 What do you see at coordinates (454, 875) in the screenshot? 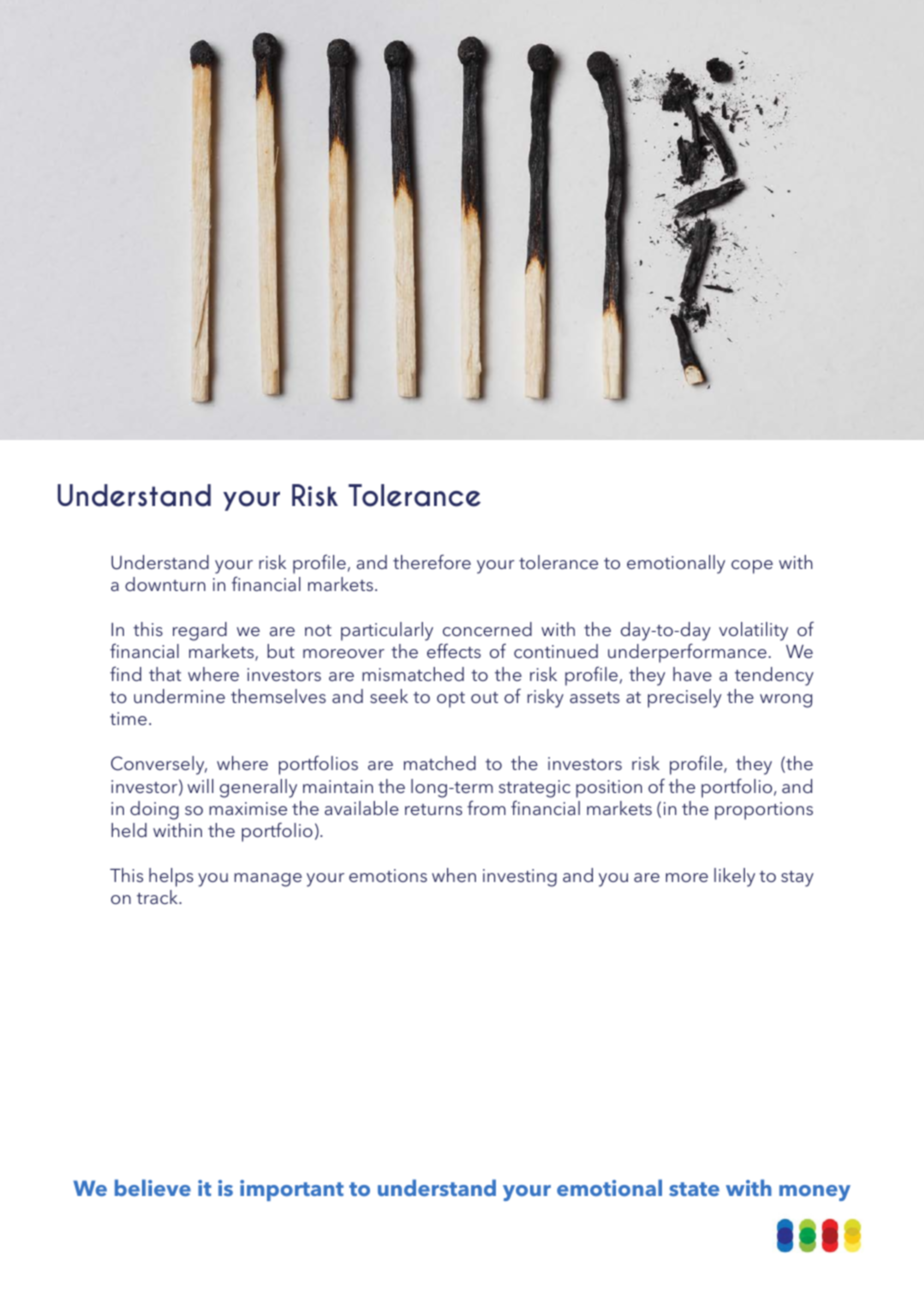
I see `when` at bounding box center [454, 875].
